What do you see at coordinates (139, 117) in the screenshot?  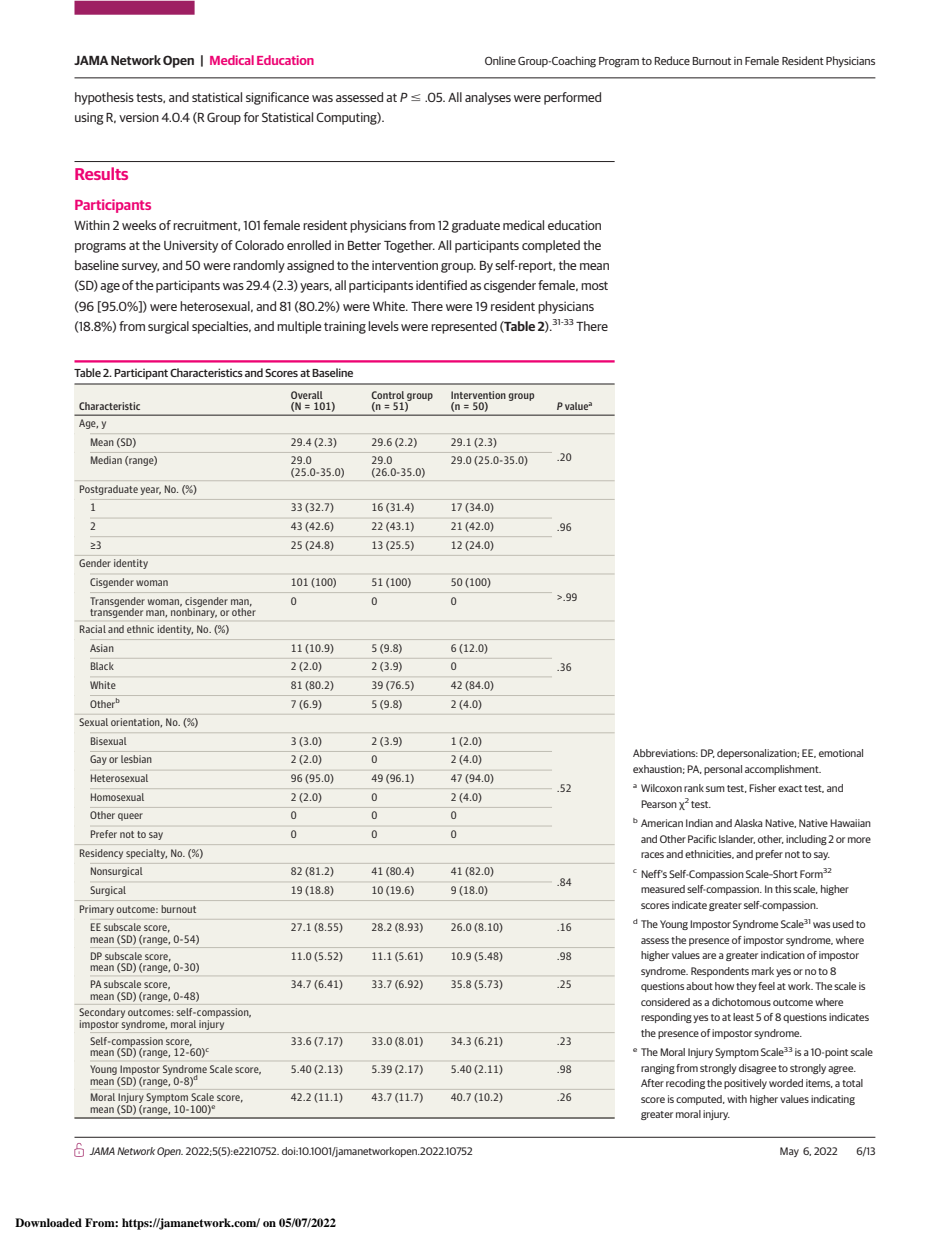 I see `version` at bounding box center [139, 117].
